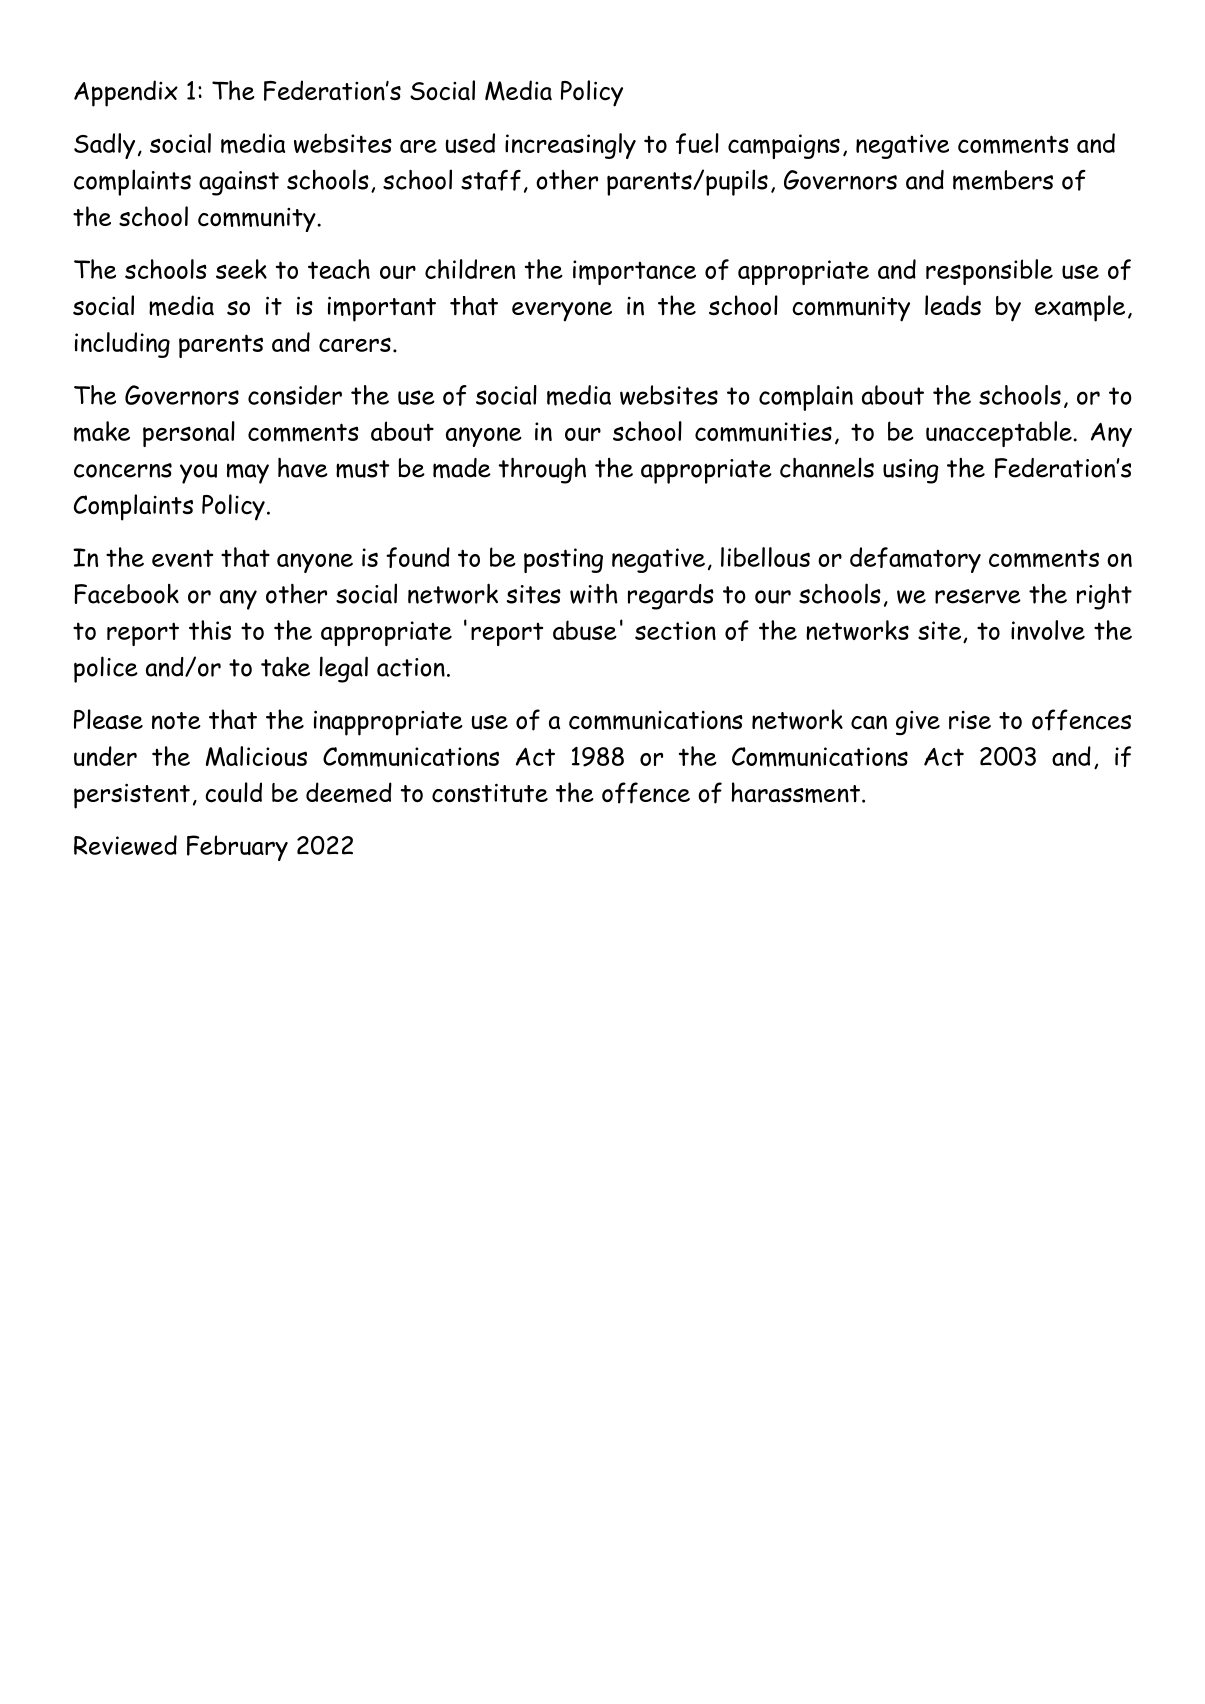 The height and width of the document is (1704, 1205). I want to click on constitute, so click(490, 793).
